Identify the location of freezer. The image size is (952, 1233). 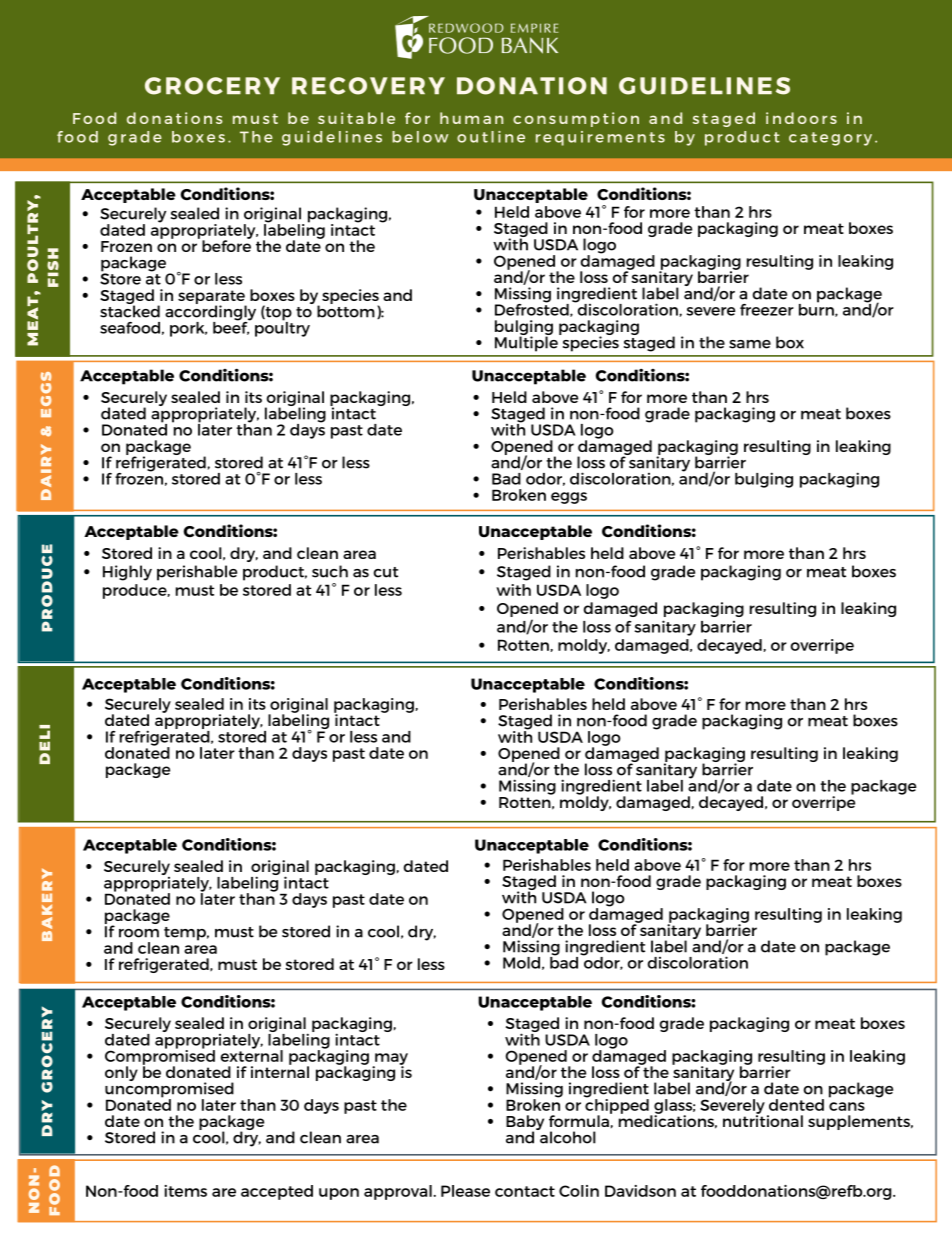
(767, 310).
